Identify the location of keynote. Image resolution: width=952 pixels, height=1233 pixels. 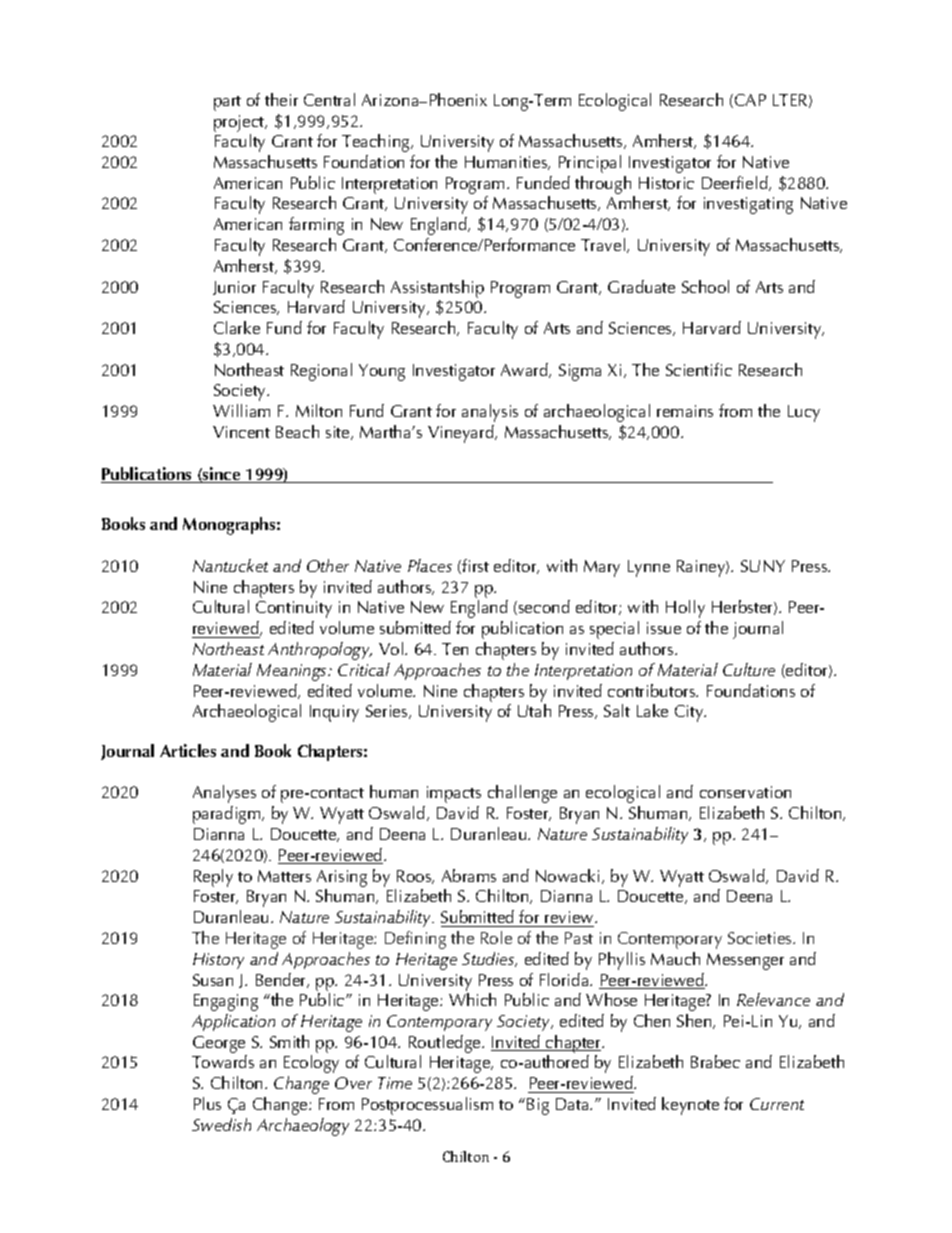
(690, 1106).
